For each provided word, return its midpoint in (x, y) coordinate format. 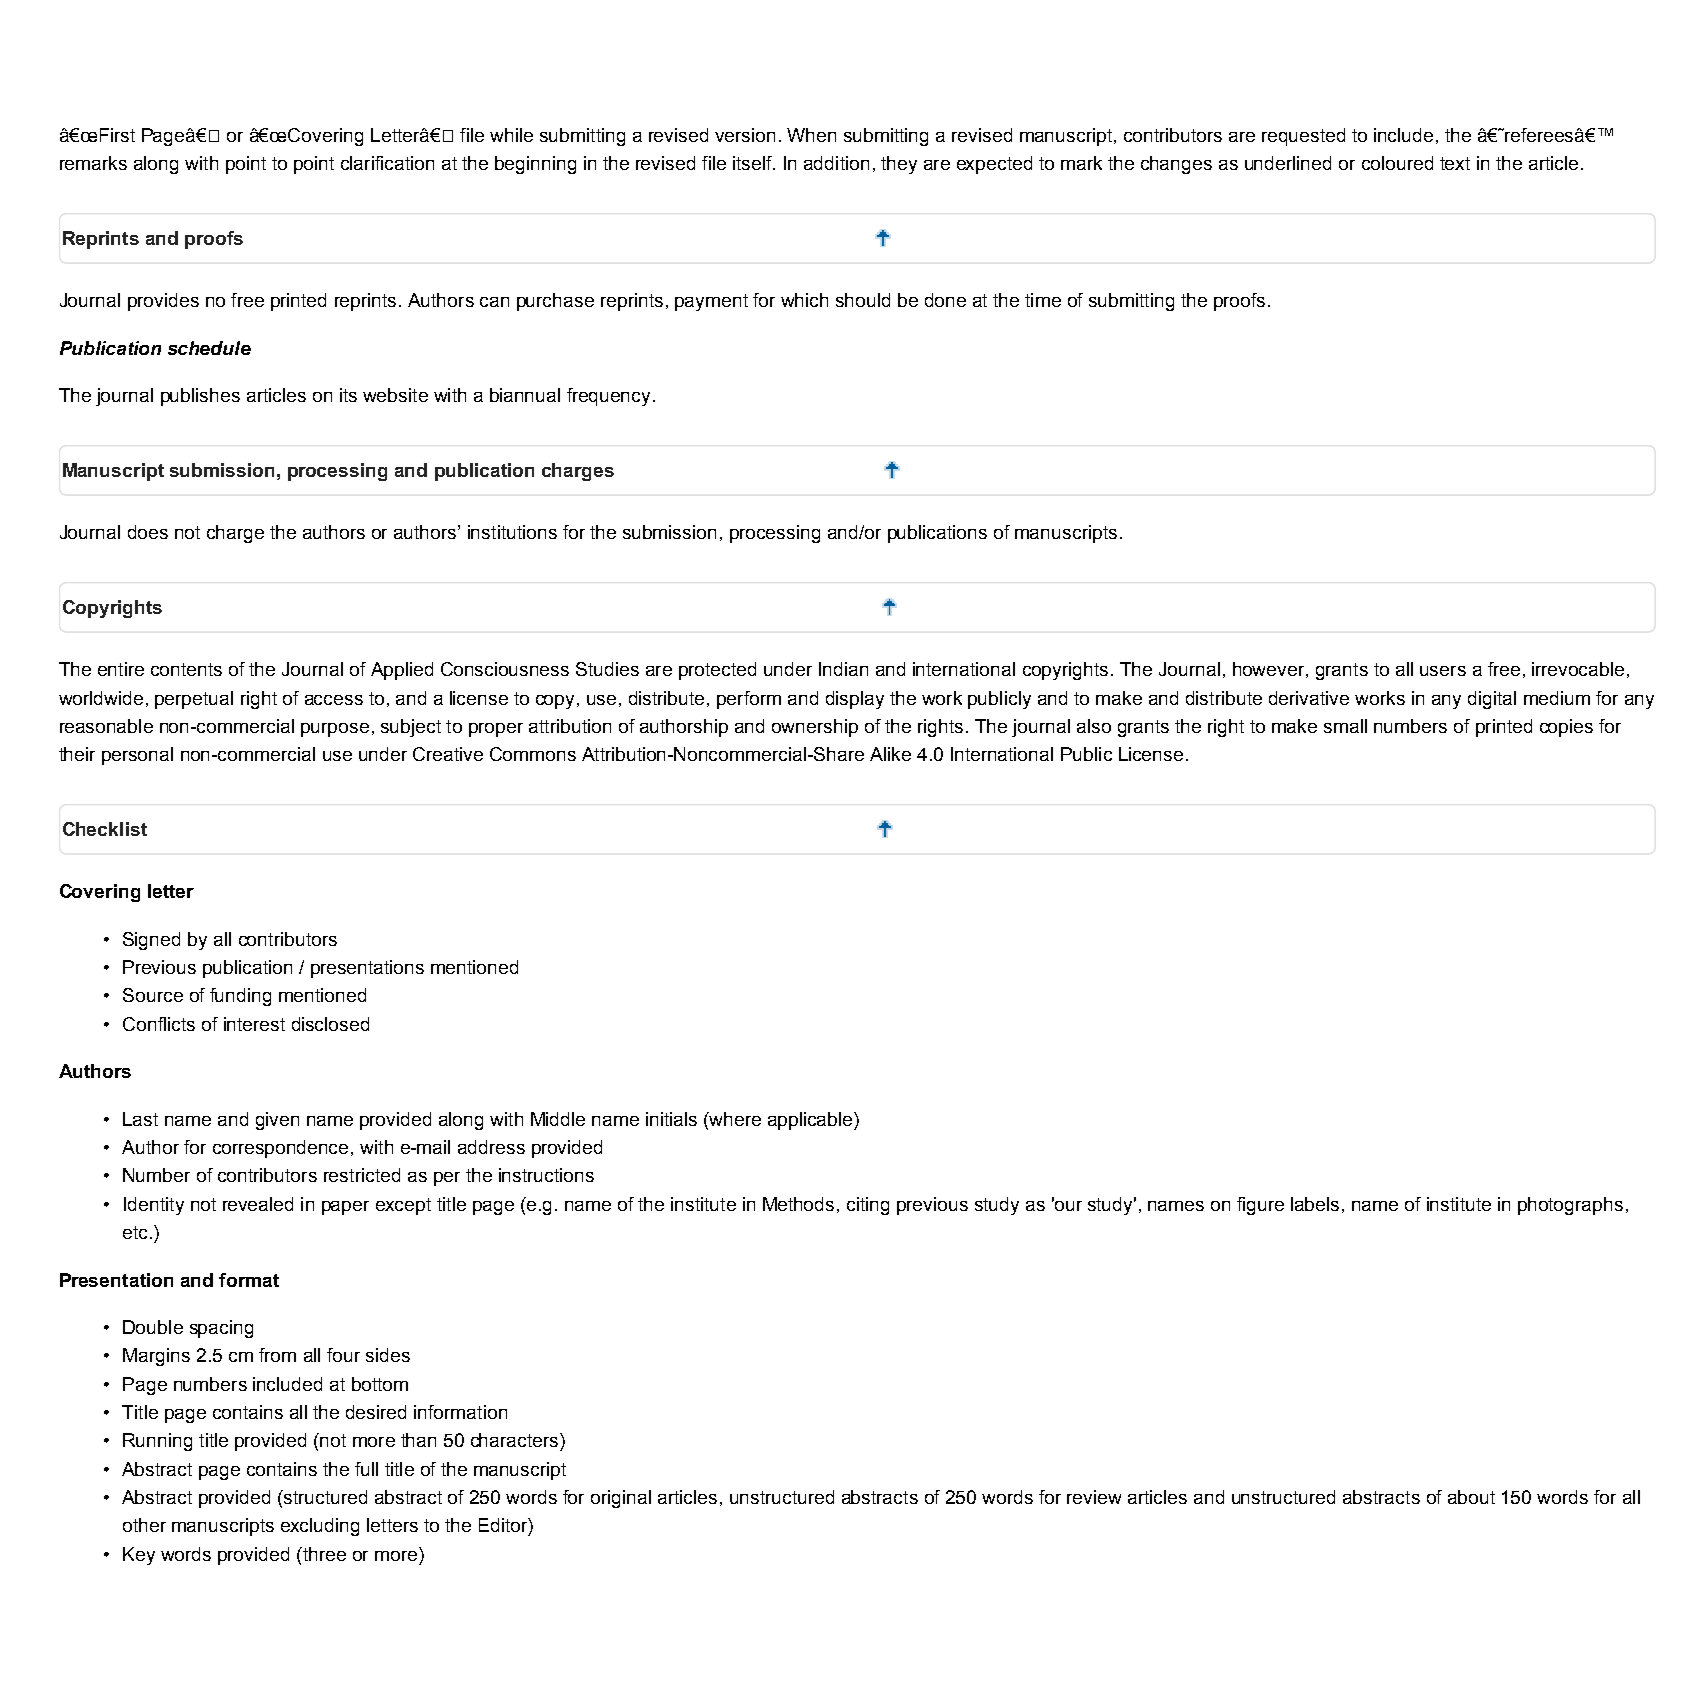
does (148, 532)
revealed (258, 1204)
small (1345, 726)
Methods (798, 1204)
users (1443, 671)
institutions (512, 532)
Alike (890, 754)
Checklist (105, 829)
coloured (1397, 163)
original (621, 1499)
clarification (387, 163)
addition (836, 163)
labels (1315, 1204)
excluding (320, 1527)
